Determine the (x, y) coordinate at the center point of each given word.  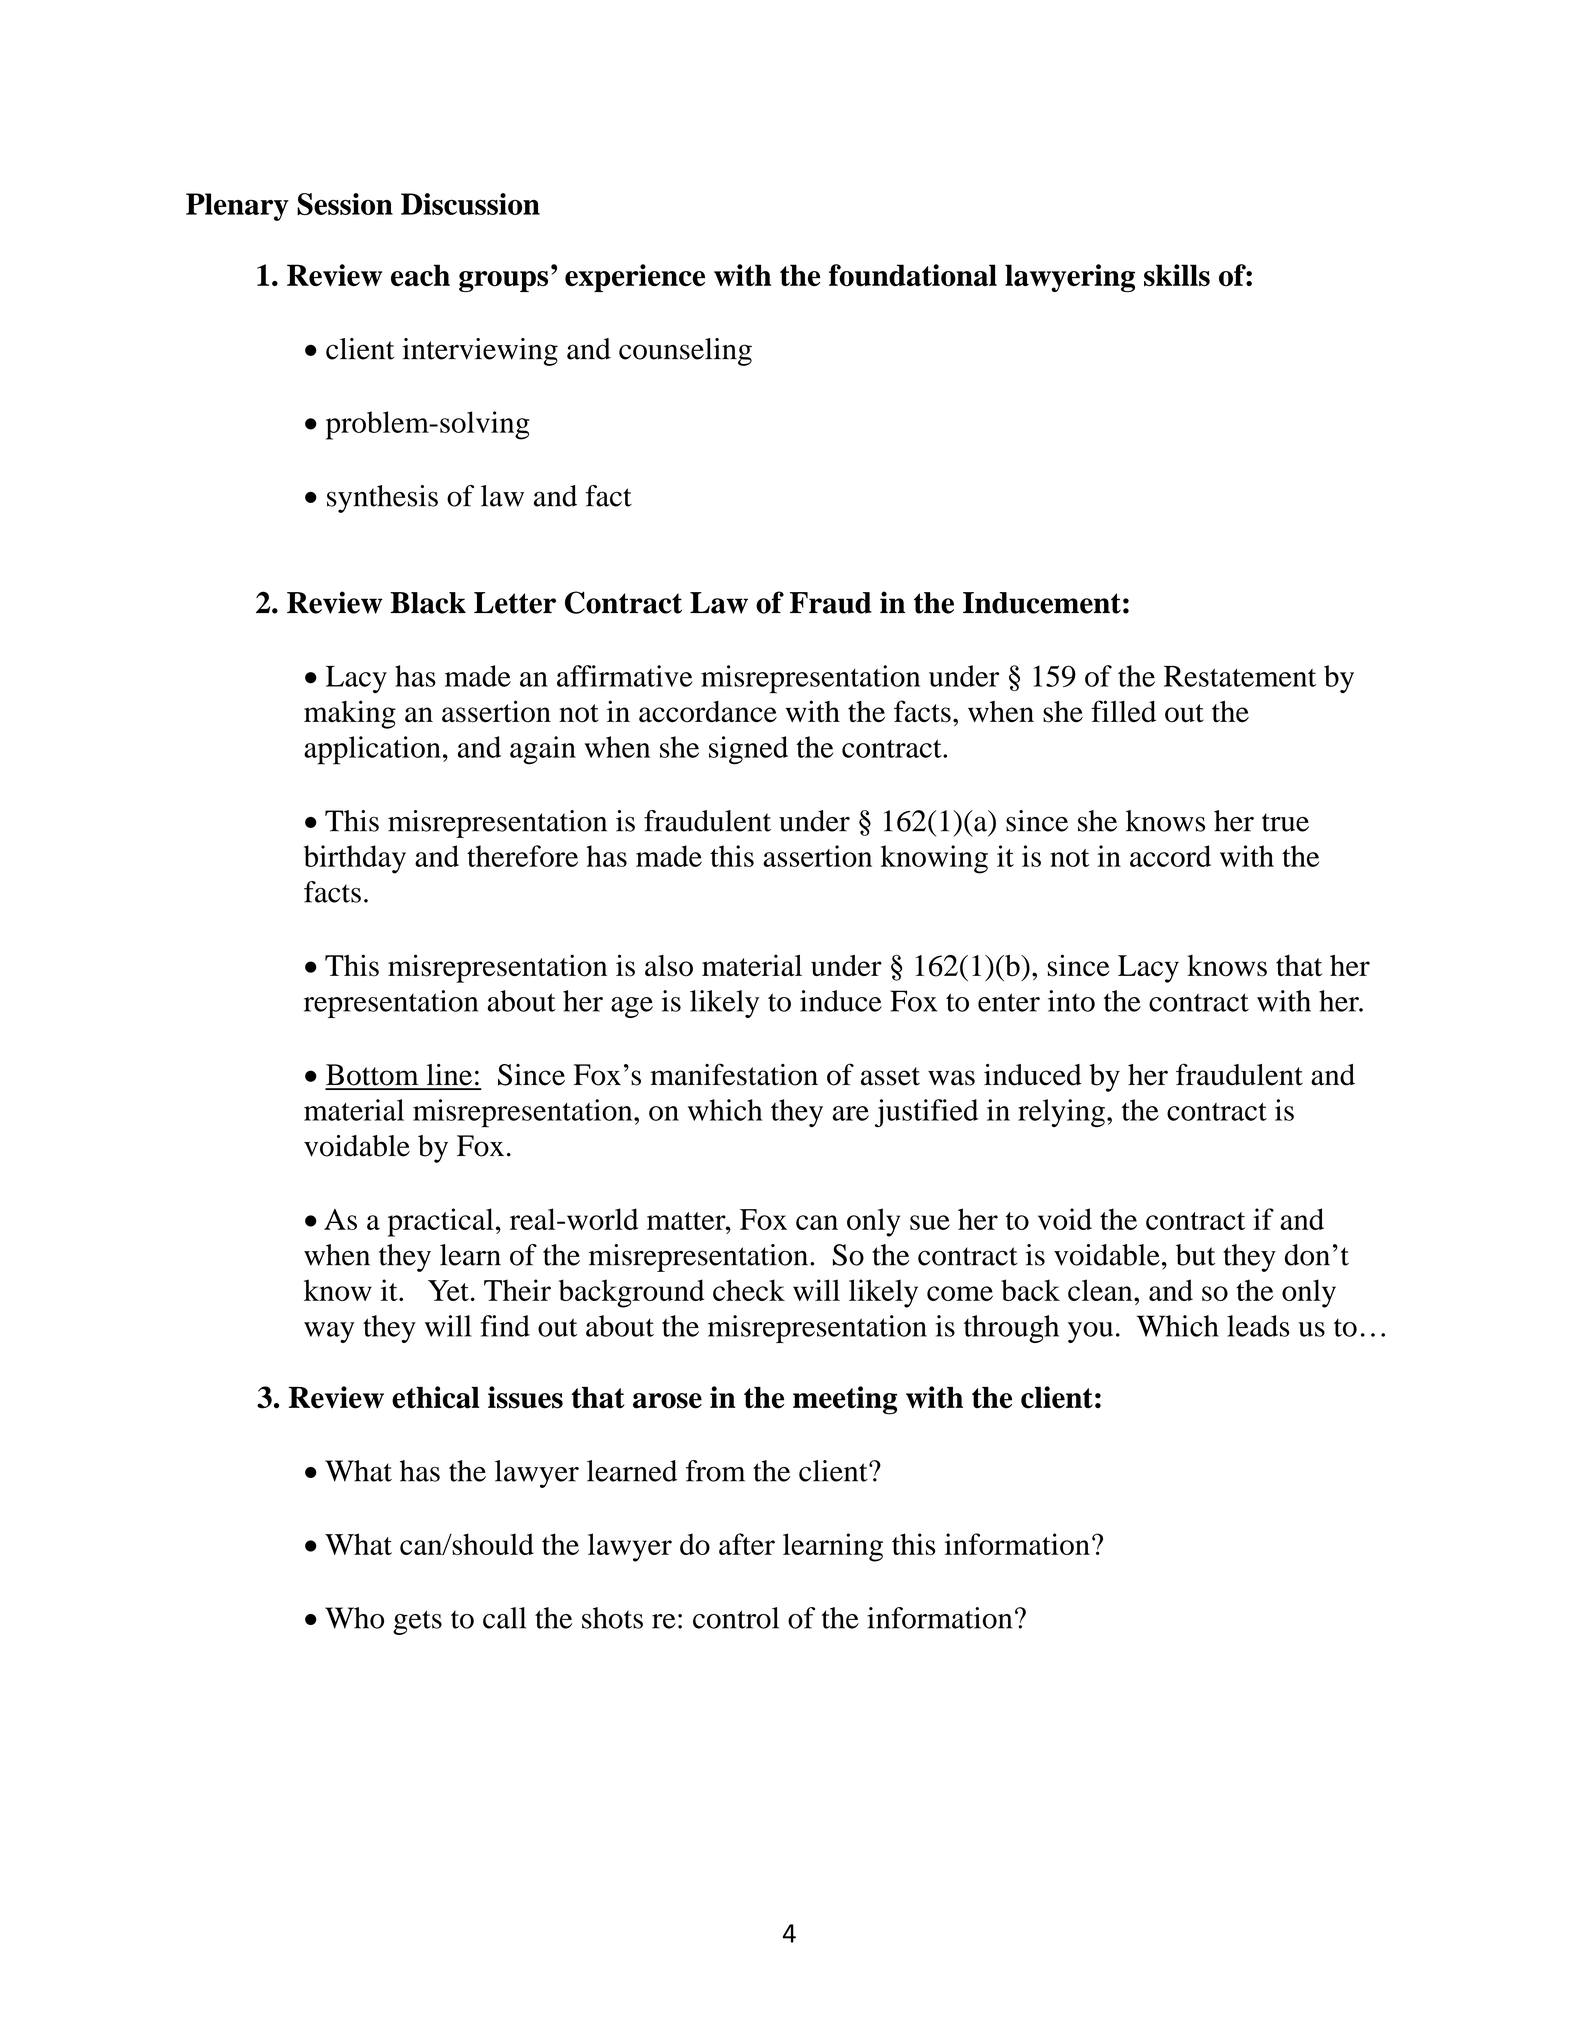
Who (354, 1618)
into (1071, 1001)
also (669, 966)
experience (635, 278)
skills (1177, 275)
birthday (355, 859)
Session (345, 204)
